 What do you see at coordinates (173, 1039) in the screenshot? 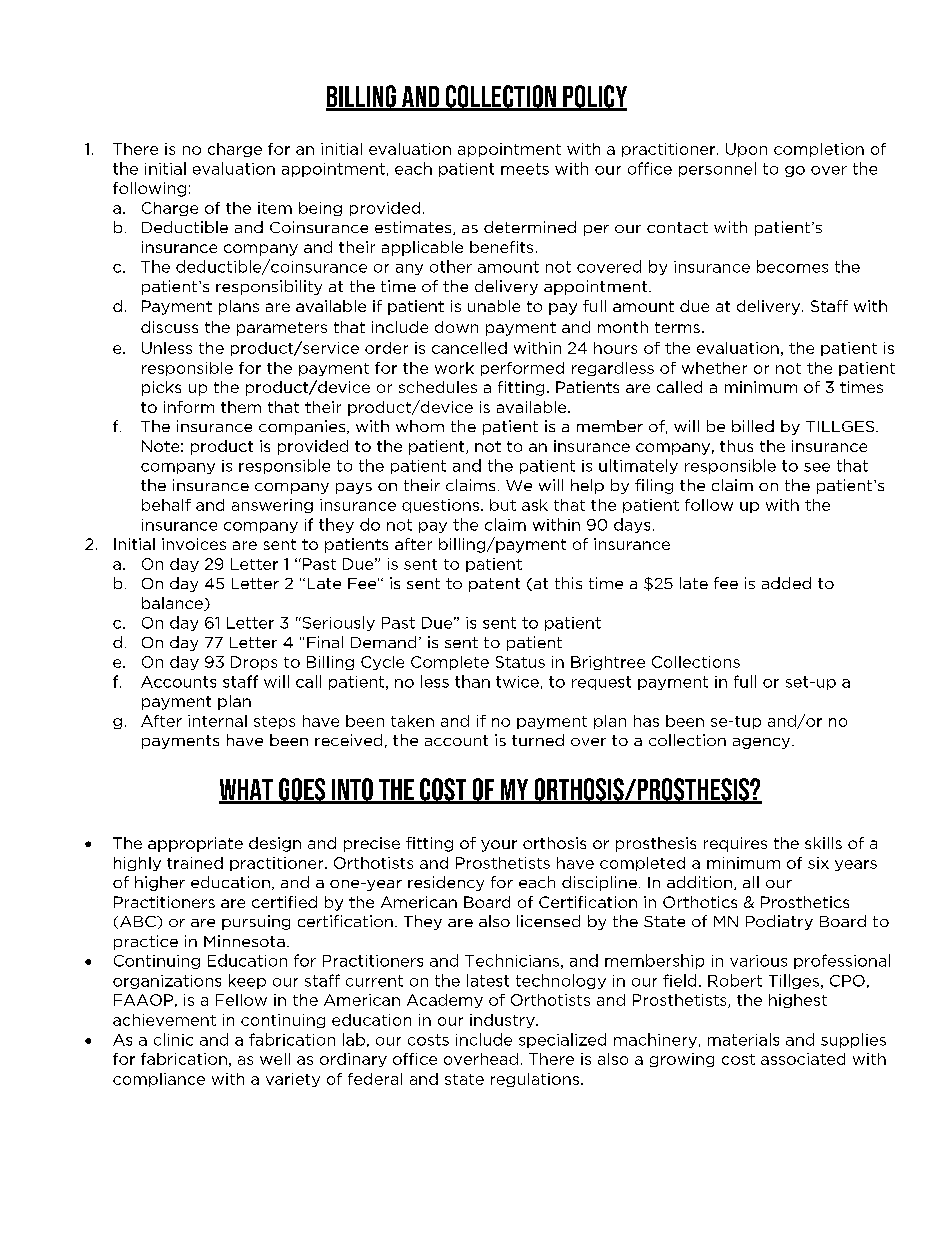
I see `clinic` at bounding box center [173, 1039].
